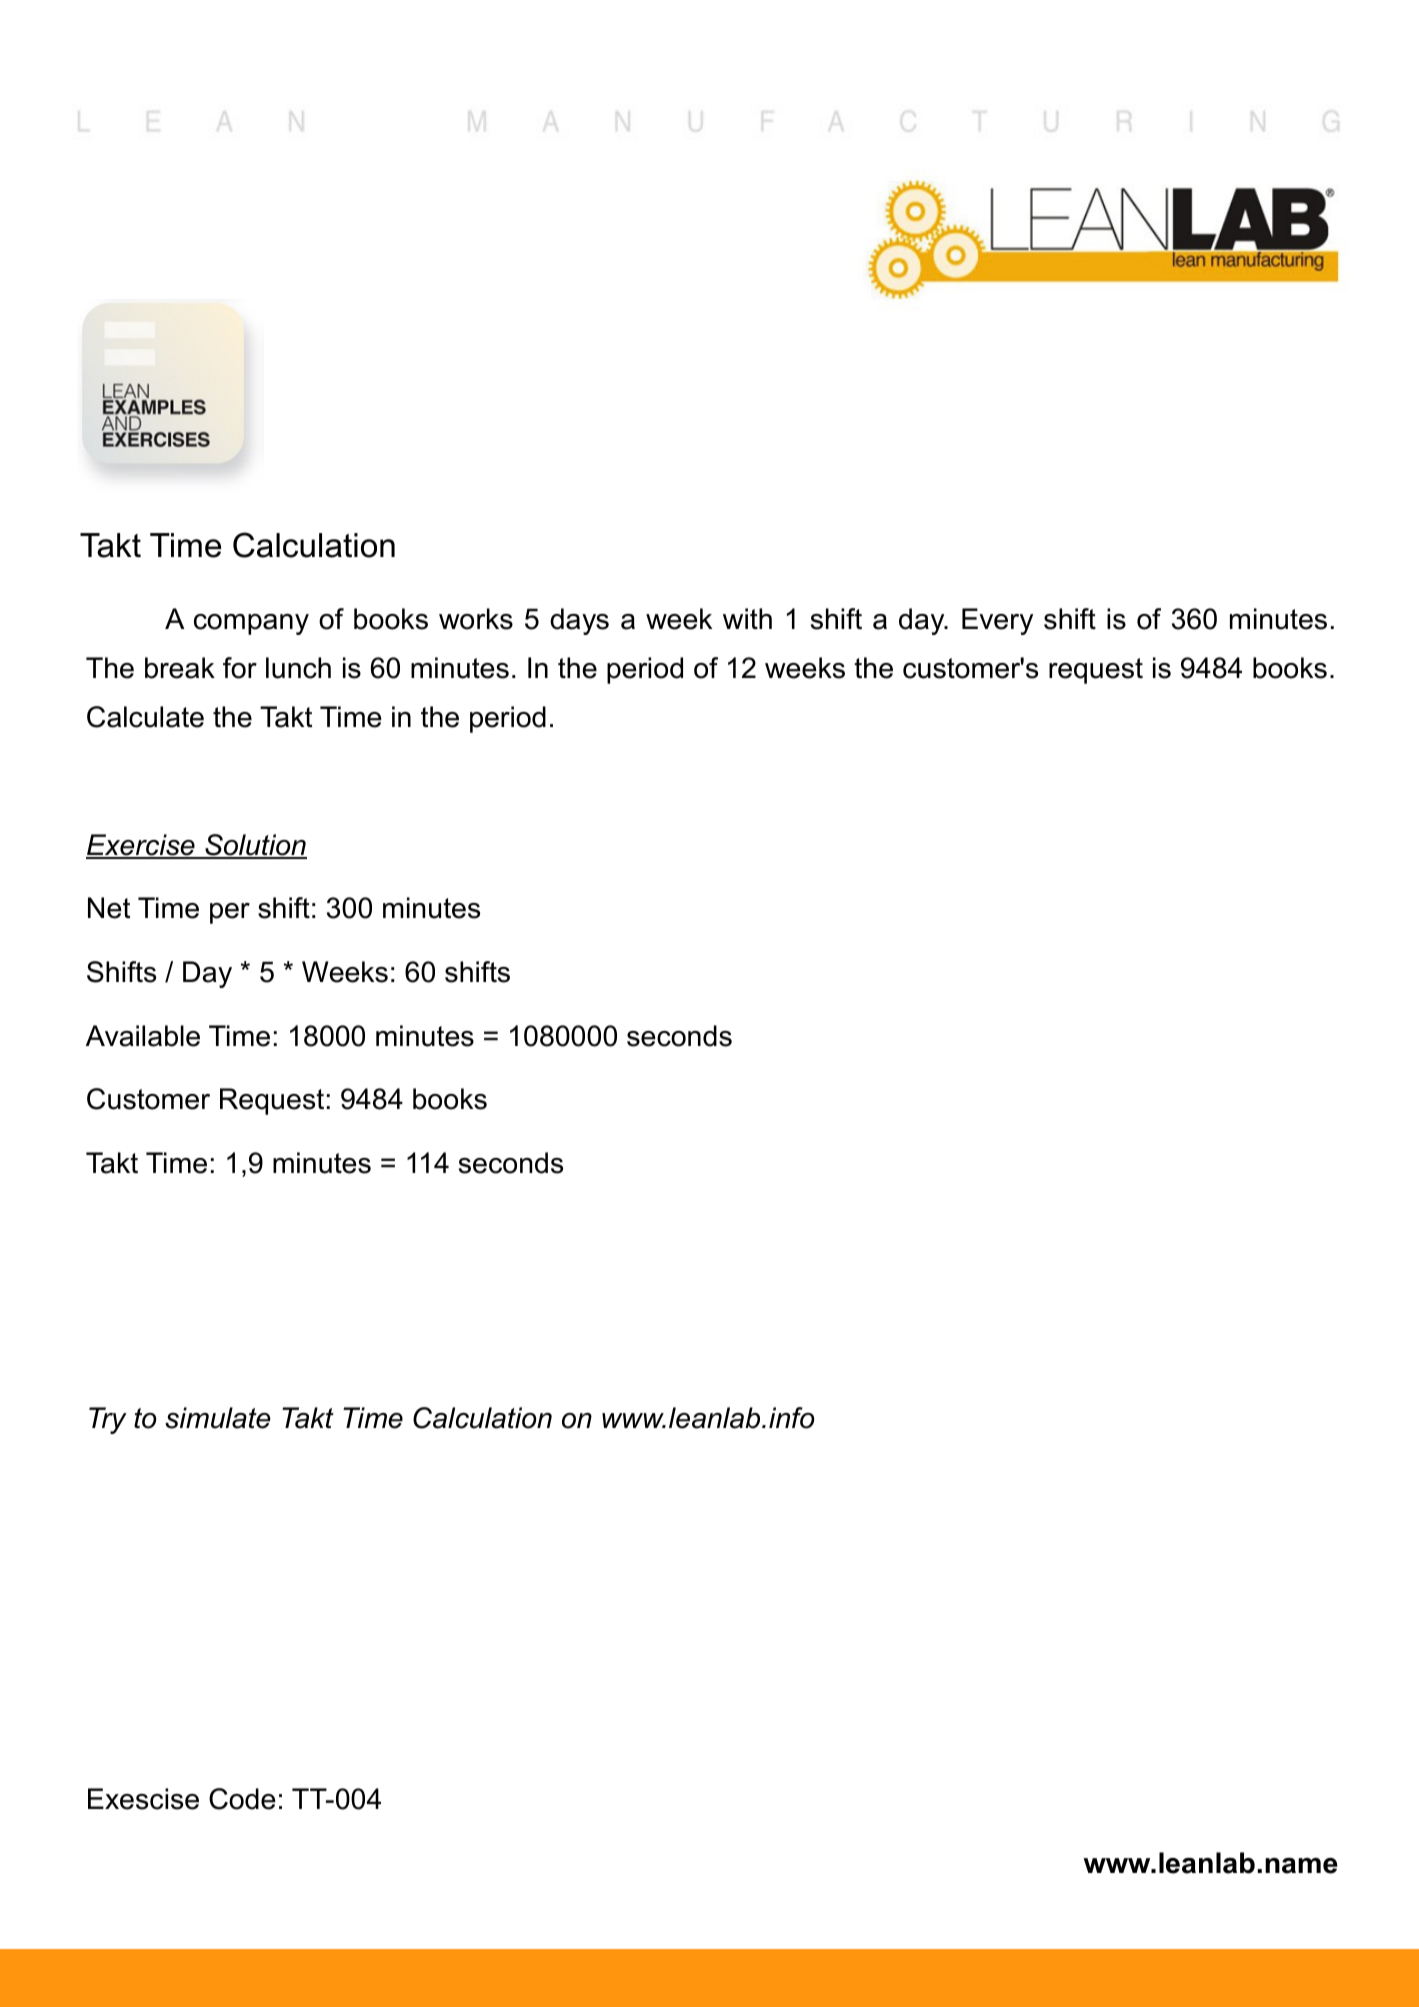 This document has height=2007, width=1419. Describe the element at coordinates (579, 621) in the document. I see `days` at that location.
